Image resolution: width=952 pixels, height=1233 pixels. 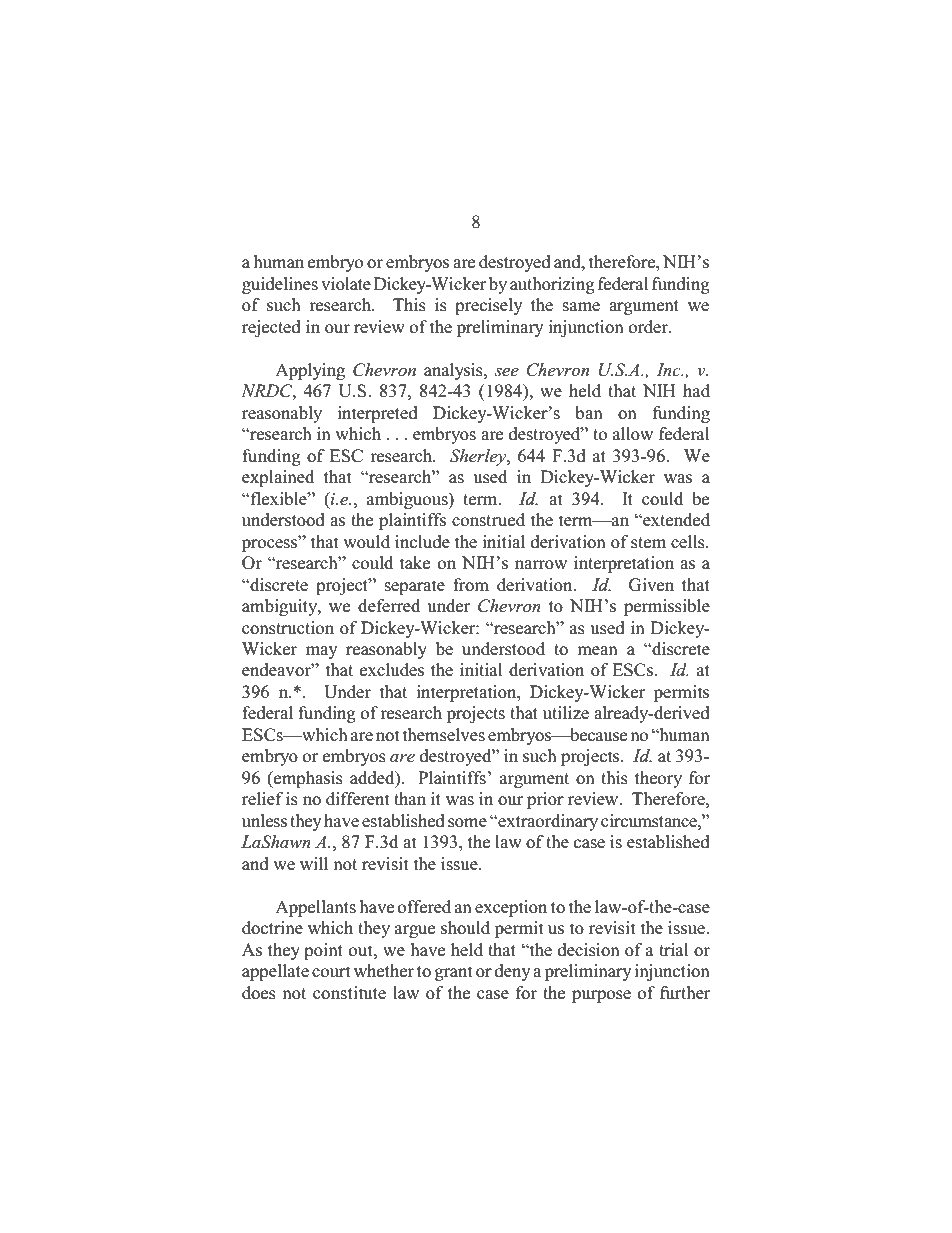 What do you see at coordinates (488, 520) in the document?
I see `construed` at bounding box center [488, 520].
